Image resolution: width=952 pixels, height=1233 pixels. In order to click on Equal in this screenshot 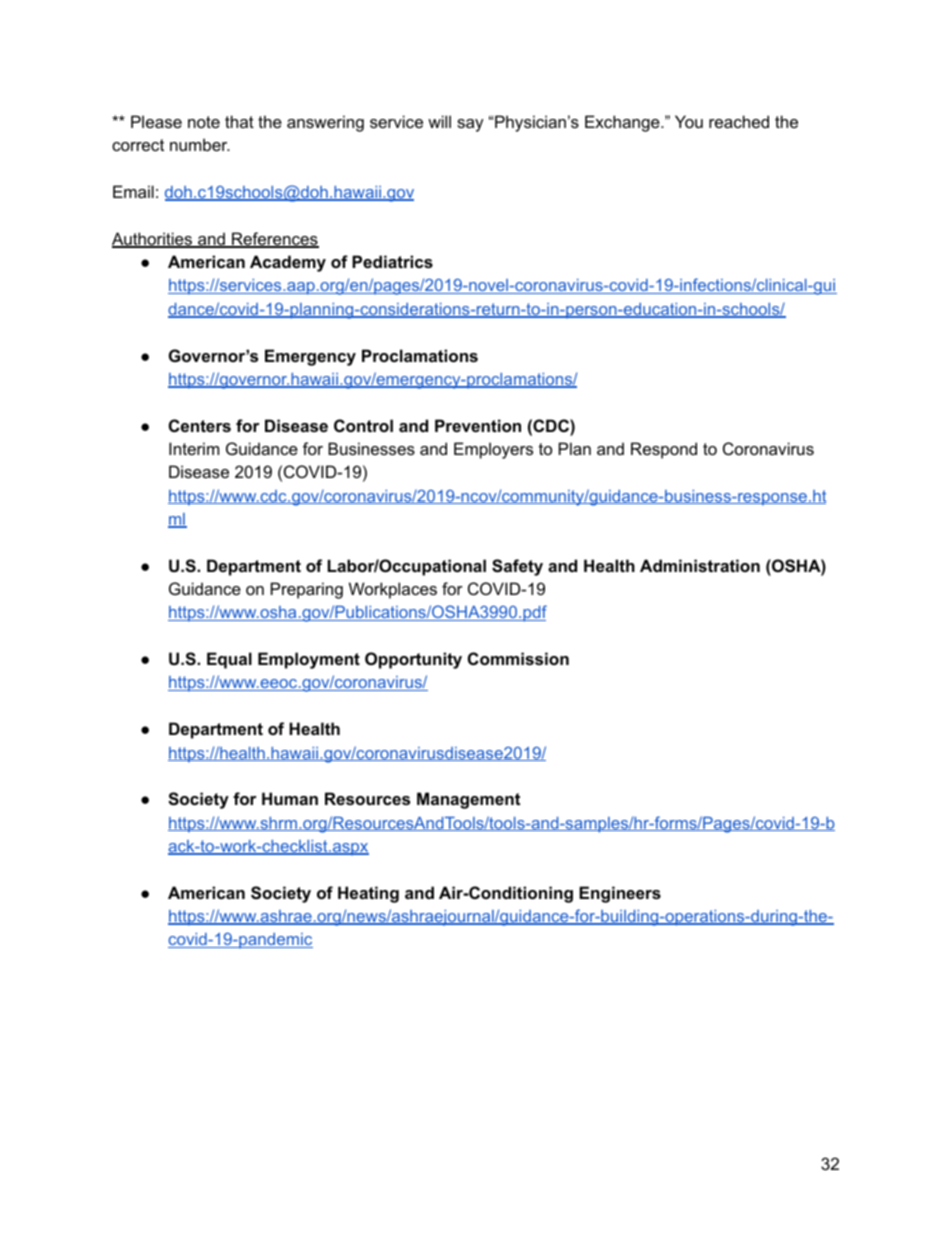, I will do `click(229, 660)`.
